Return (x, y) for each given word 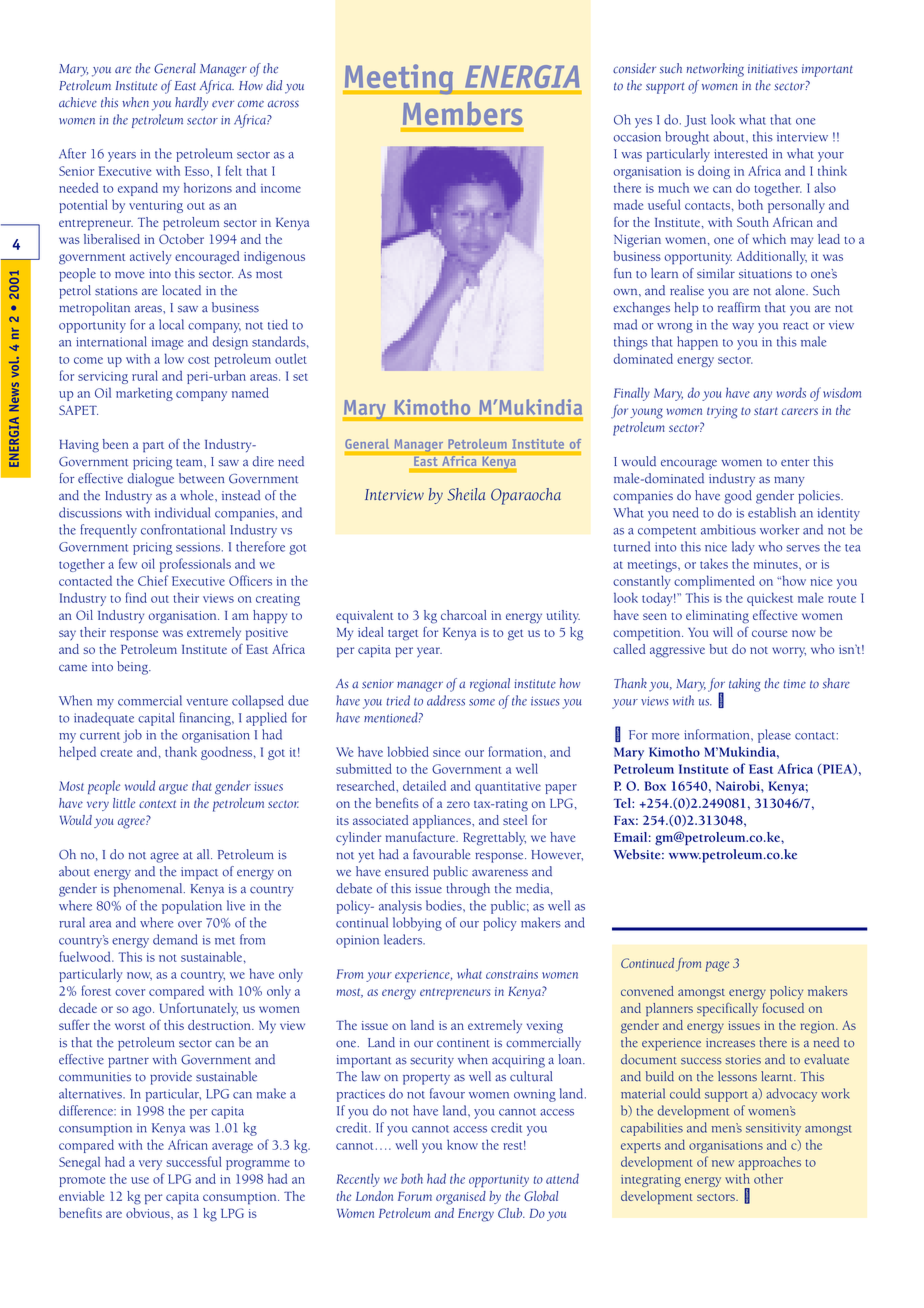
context (157, 804)
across (283, 104)
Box (655, 786)
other (768, 1179)
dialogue (151, 480)
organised (461, 1198)
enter (795, 463)
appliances (443, 822)
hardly (191, 104)
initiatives (773, 69)
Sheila (466, 494)
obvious (149, 1213)
